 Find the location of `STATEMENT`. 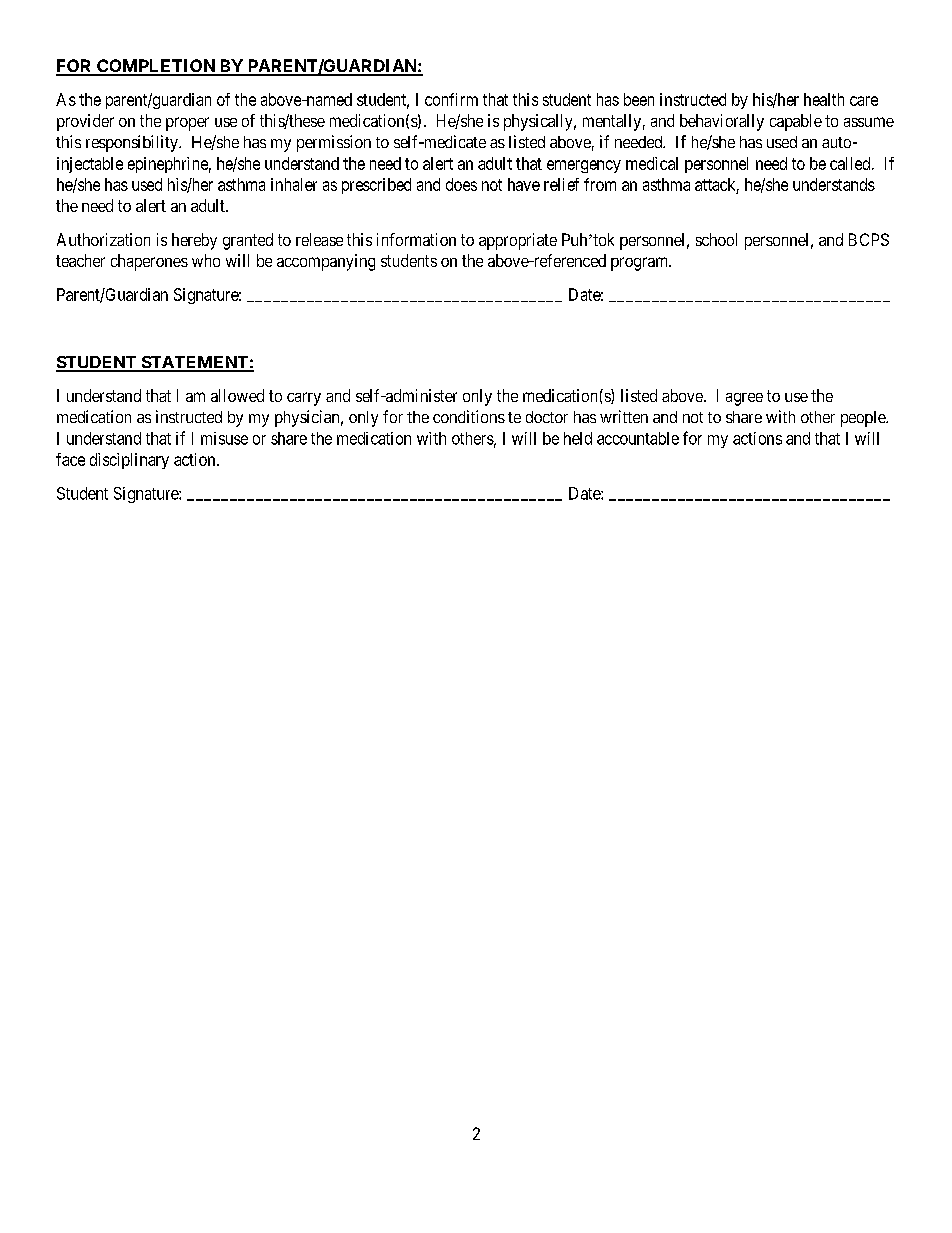

STATEMENT is located at coordinates (194, 363).
